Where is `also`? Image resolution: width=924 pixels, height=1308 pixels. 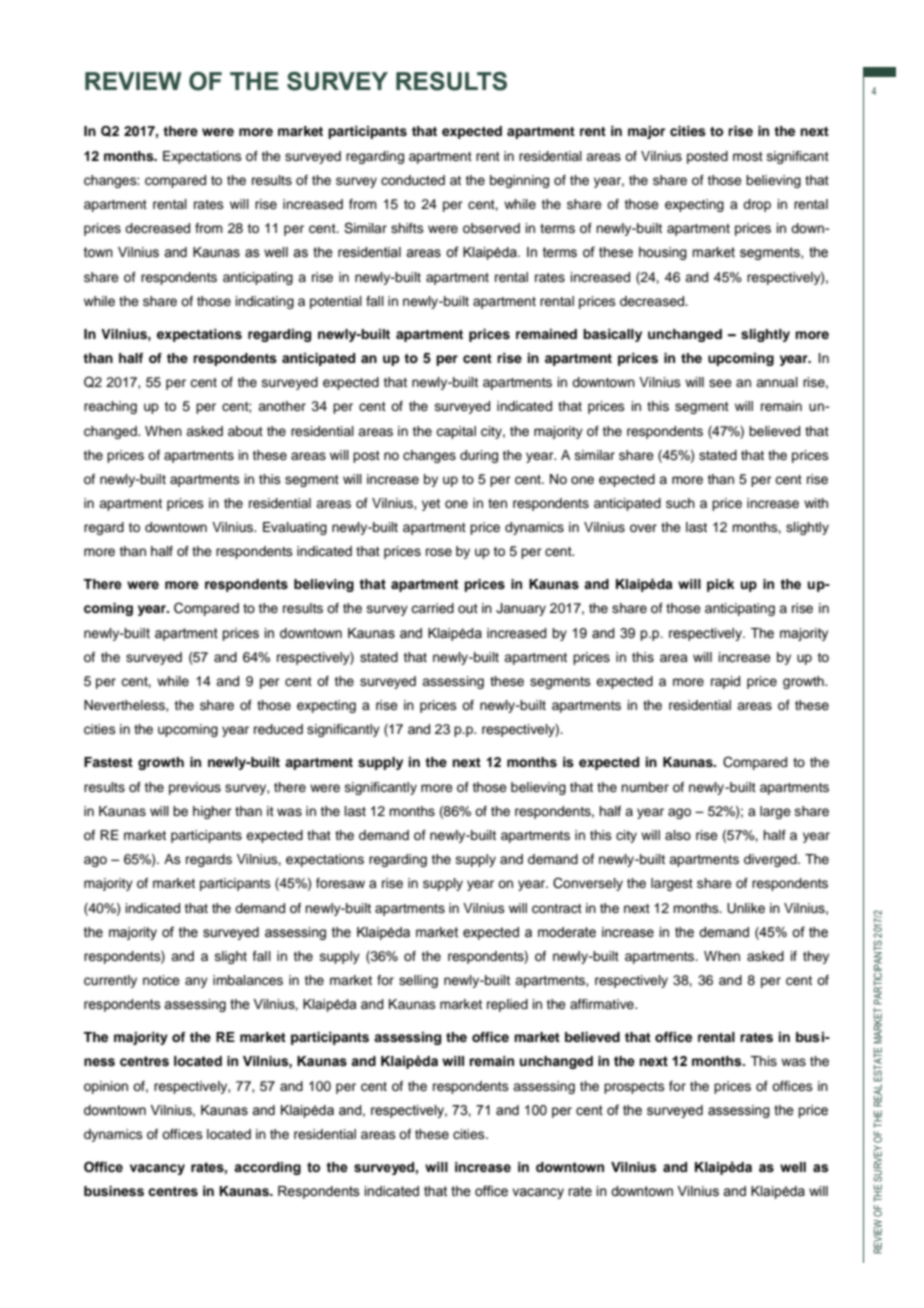
also is located at coordinates (678, 835).
